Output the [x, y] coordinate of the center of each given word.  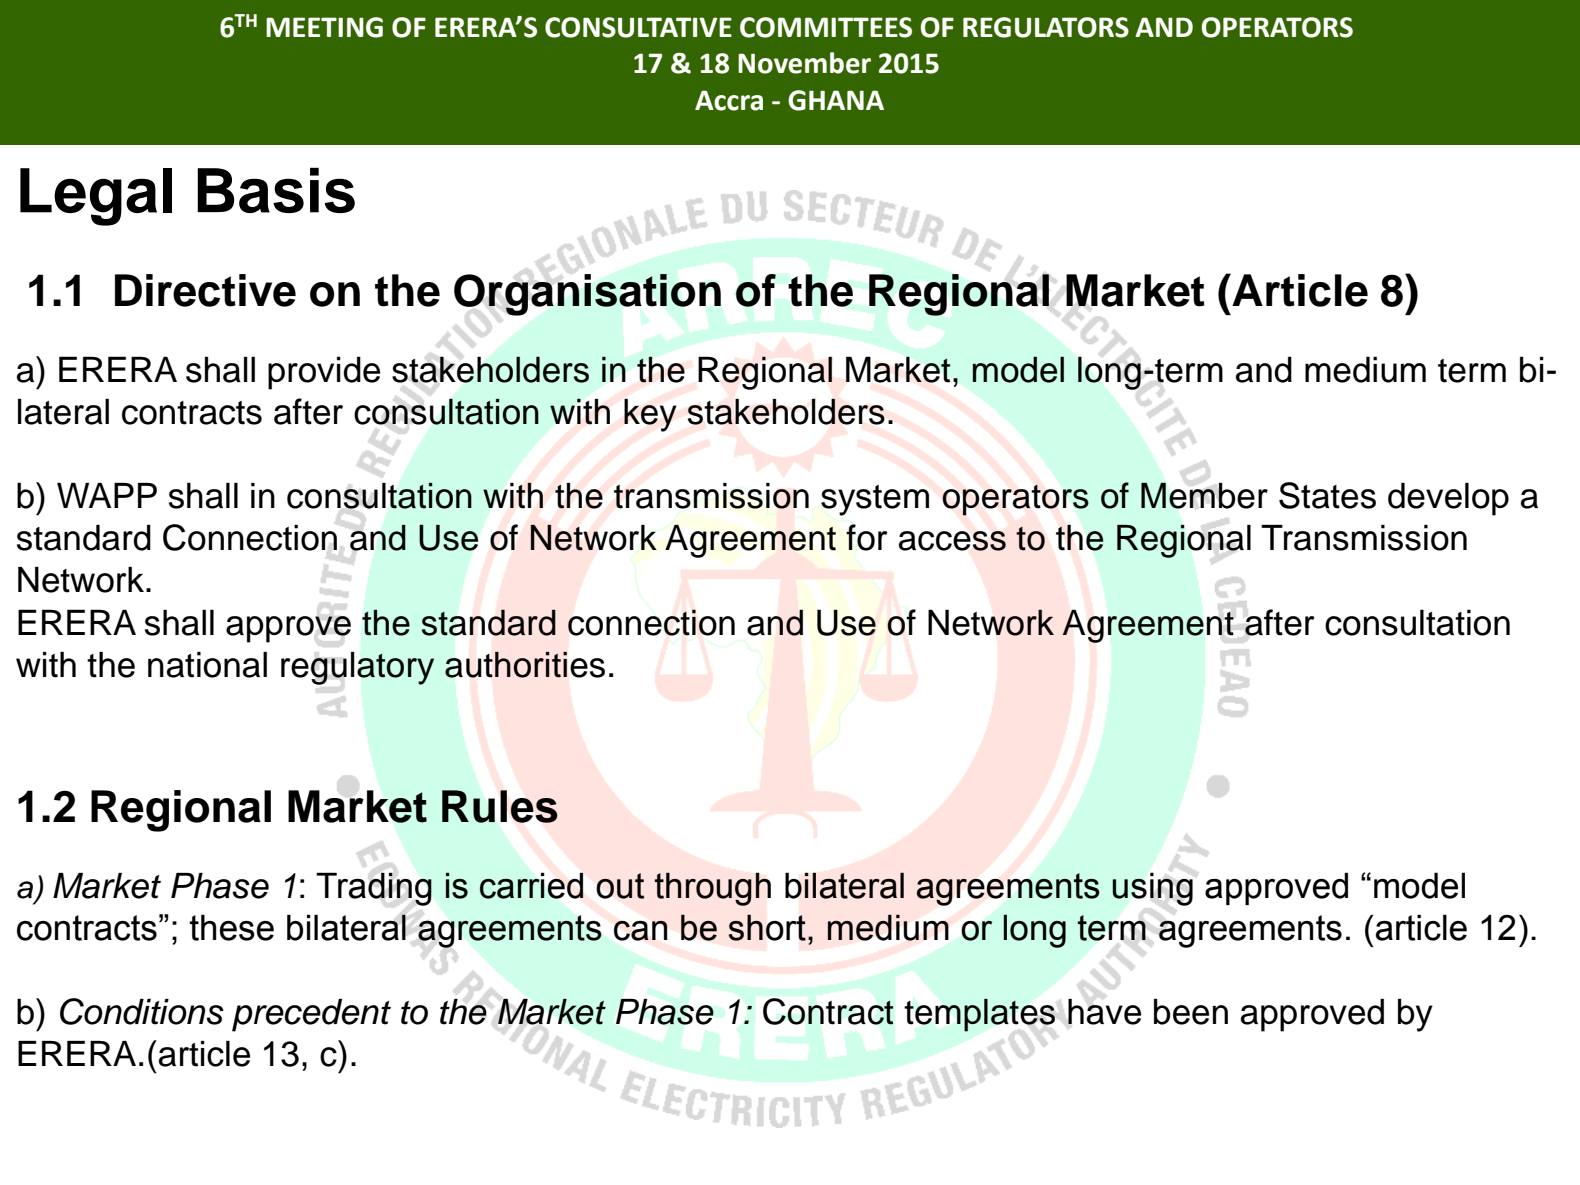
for [867, 537]
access [952, 541]
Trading [374, 889]
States [1327, 495]
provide [324, 373]
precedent [311, 1015]
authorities [525, 665]
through [713, 889]
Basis [276, 190]
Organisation [587, 295]
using [1152, 889]
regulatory [357, 668]
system [875, 500]
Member [1204, 495]
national [207, 665]
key [650, 415]
